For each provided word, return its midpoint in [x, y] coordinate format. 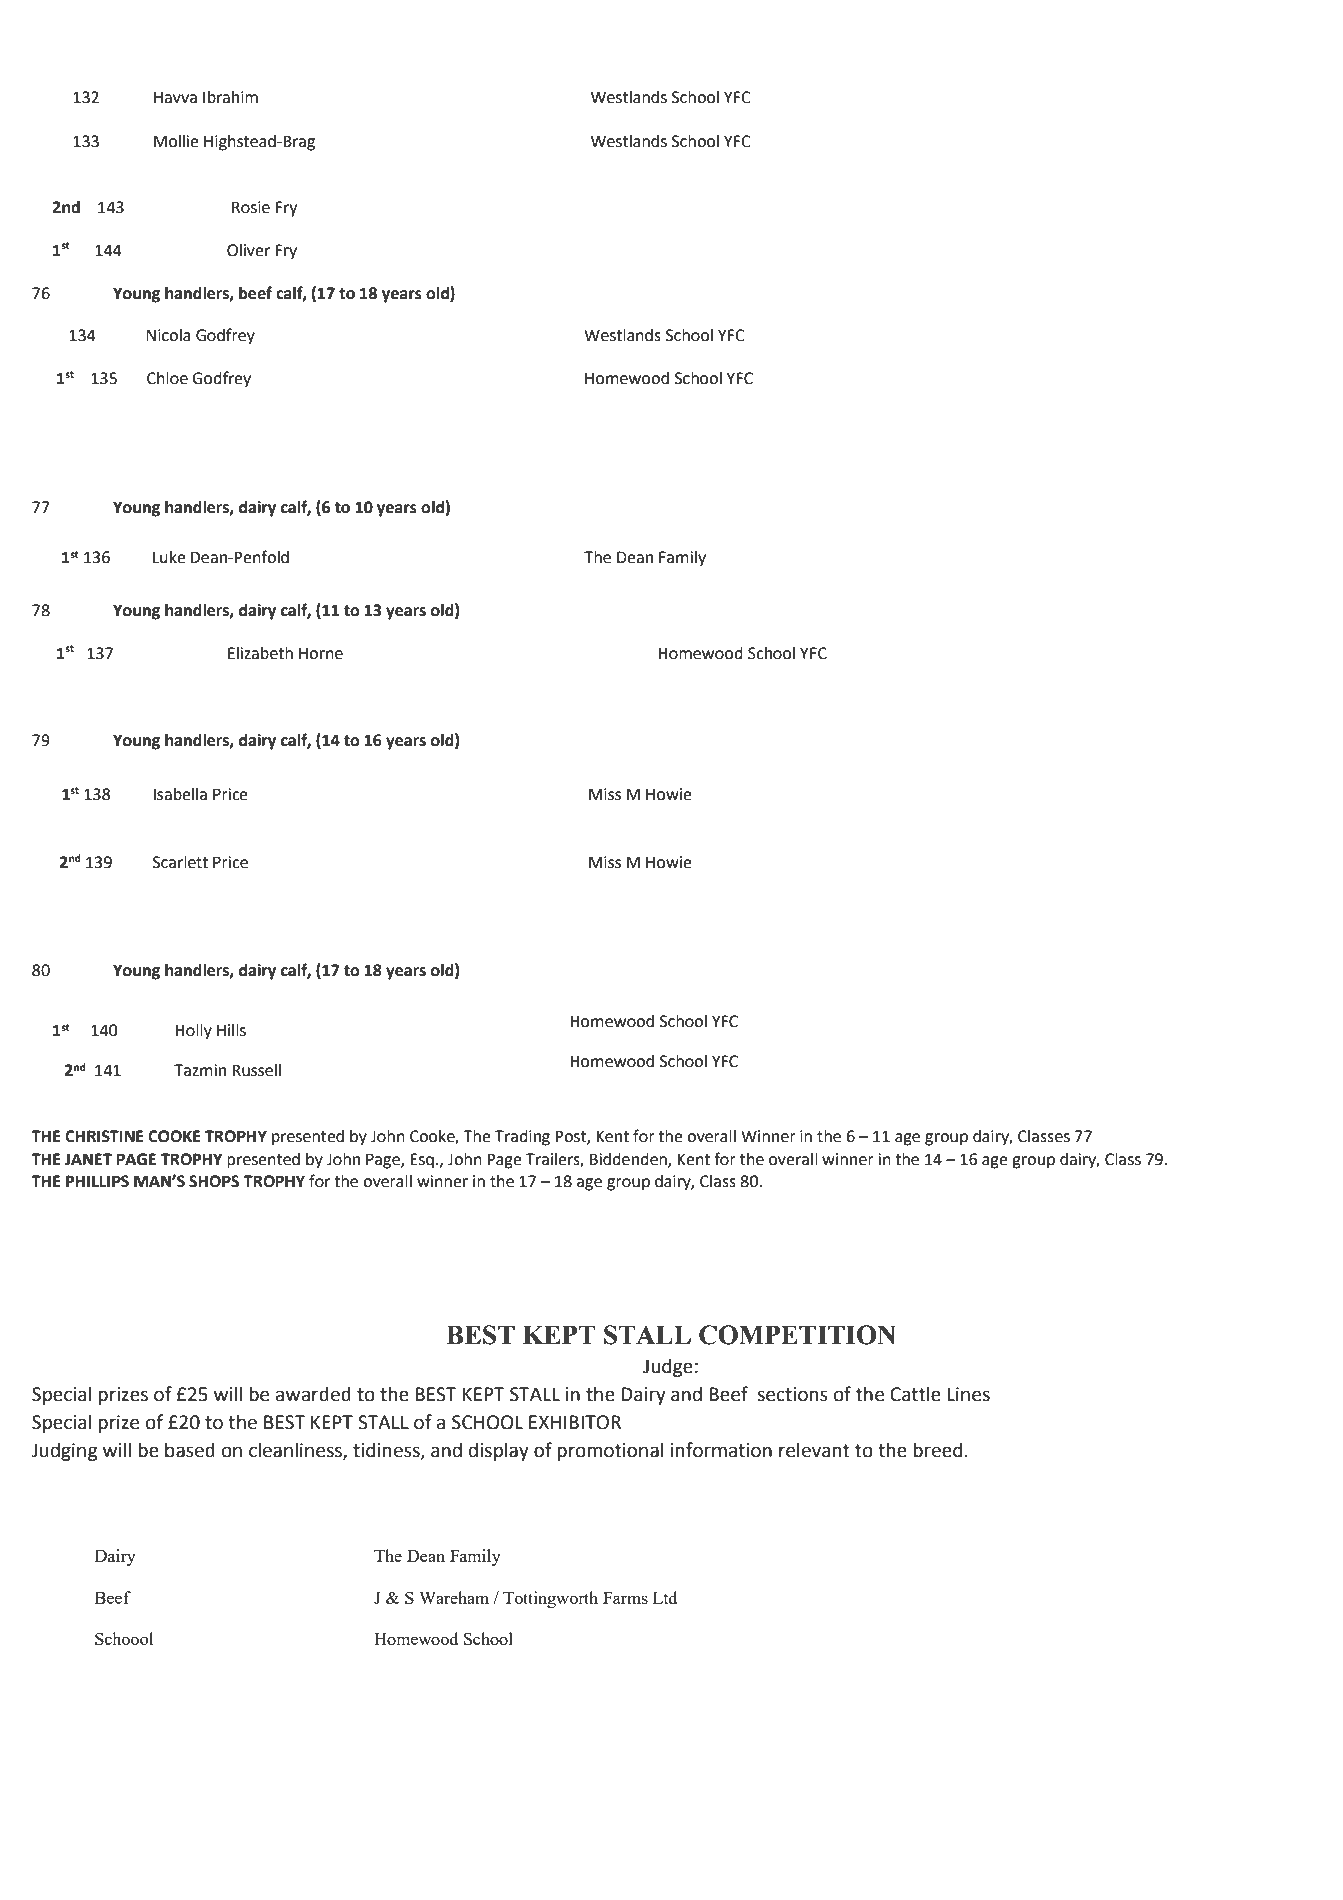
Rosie [251, 207]
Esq [422, 1161]
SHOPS [214, 1181]
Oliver [248, 250]
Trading [522, 1138]
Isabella [180, 794]
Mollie [176, 141]
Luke [169, 557]
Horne [321, 653]
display [499, 1451]
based [190, 1450]
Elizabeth [260, 653]
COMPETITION [797, 1335]
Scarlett [180, 862]
